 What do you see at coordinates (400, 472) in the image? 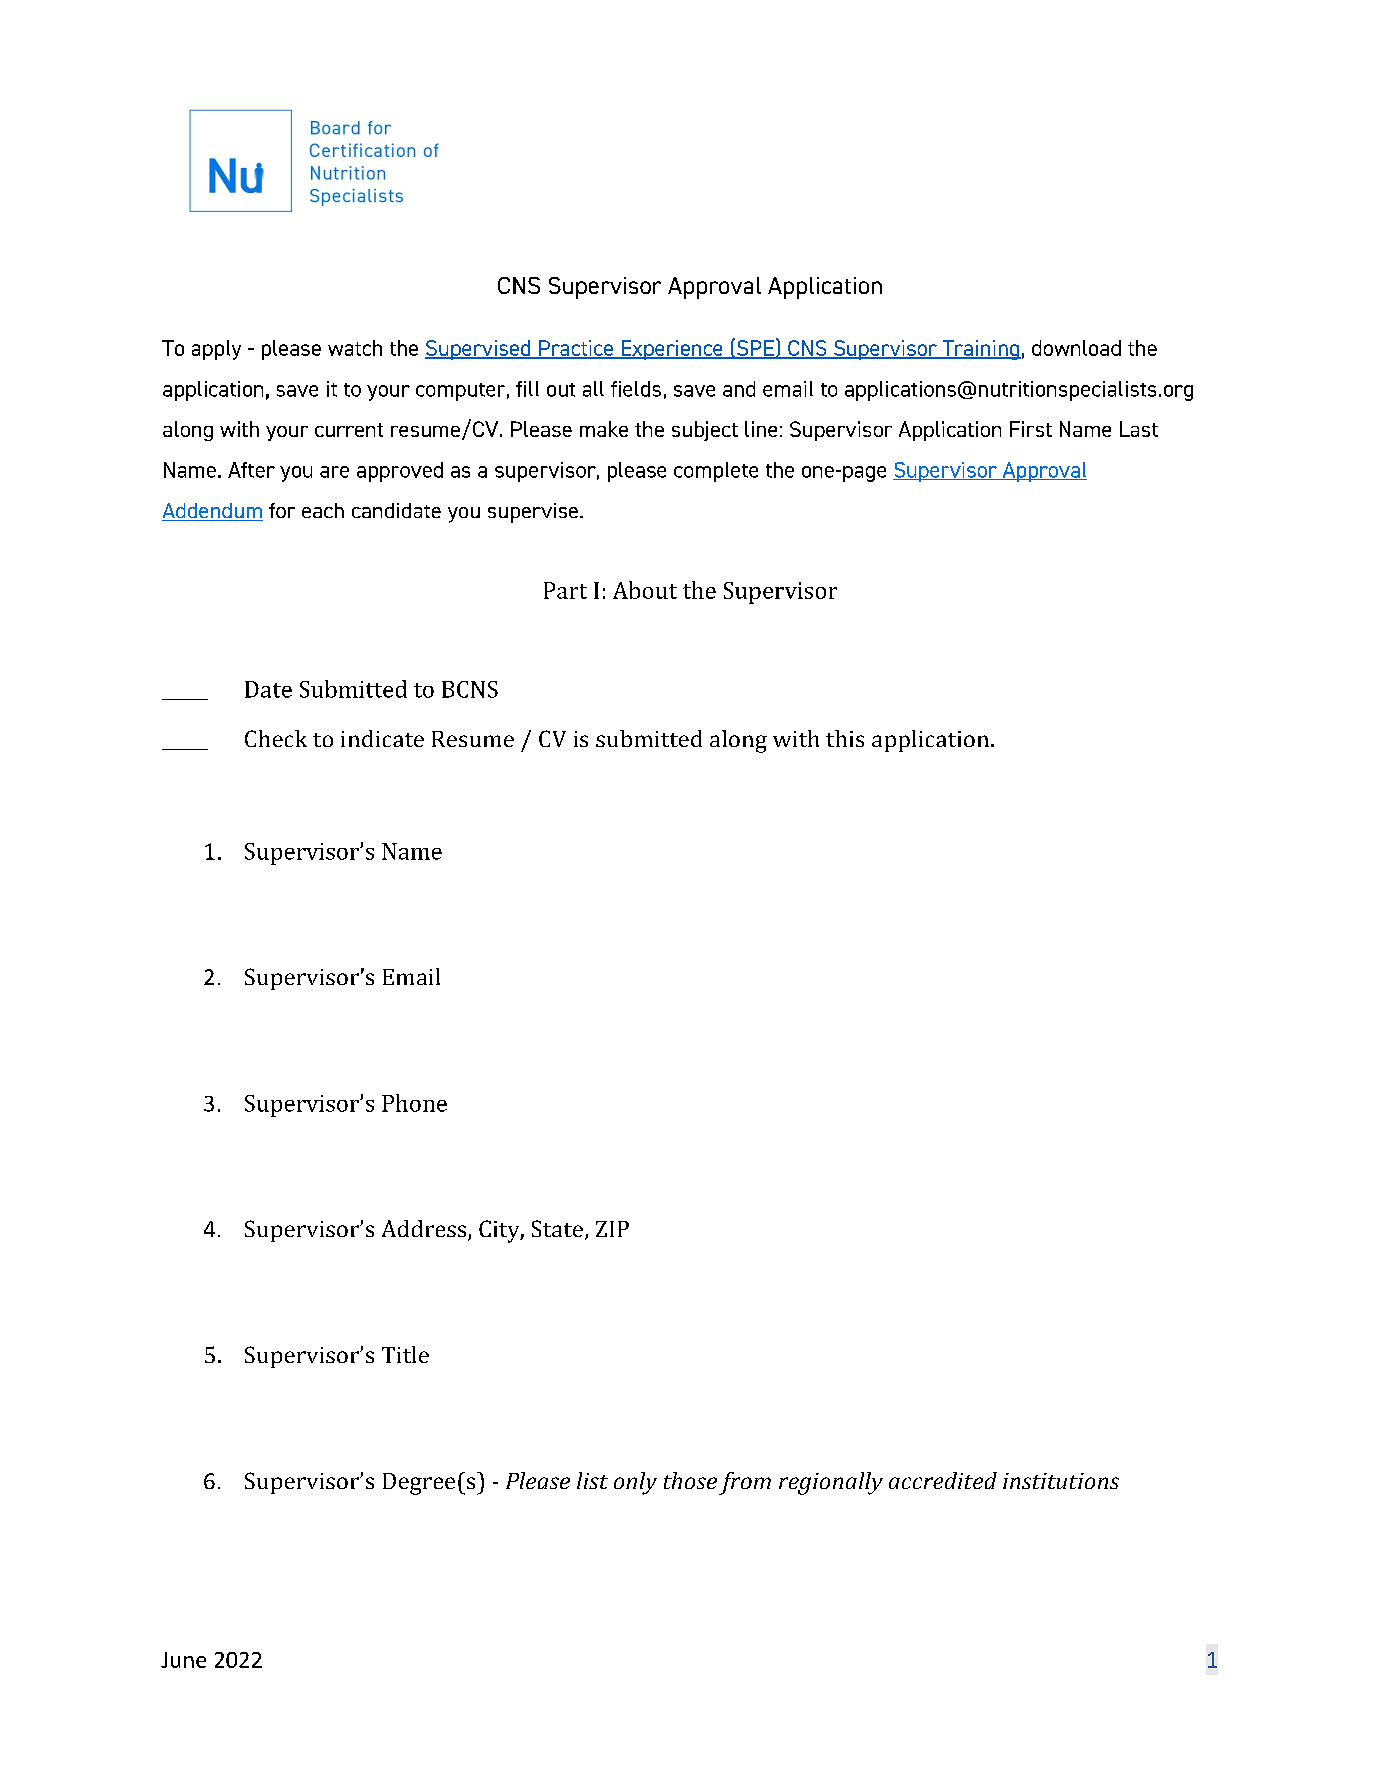
I see `approved` at bounding box center [400, 472].
